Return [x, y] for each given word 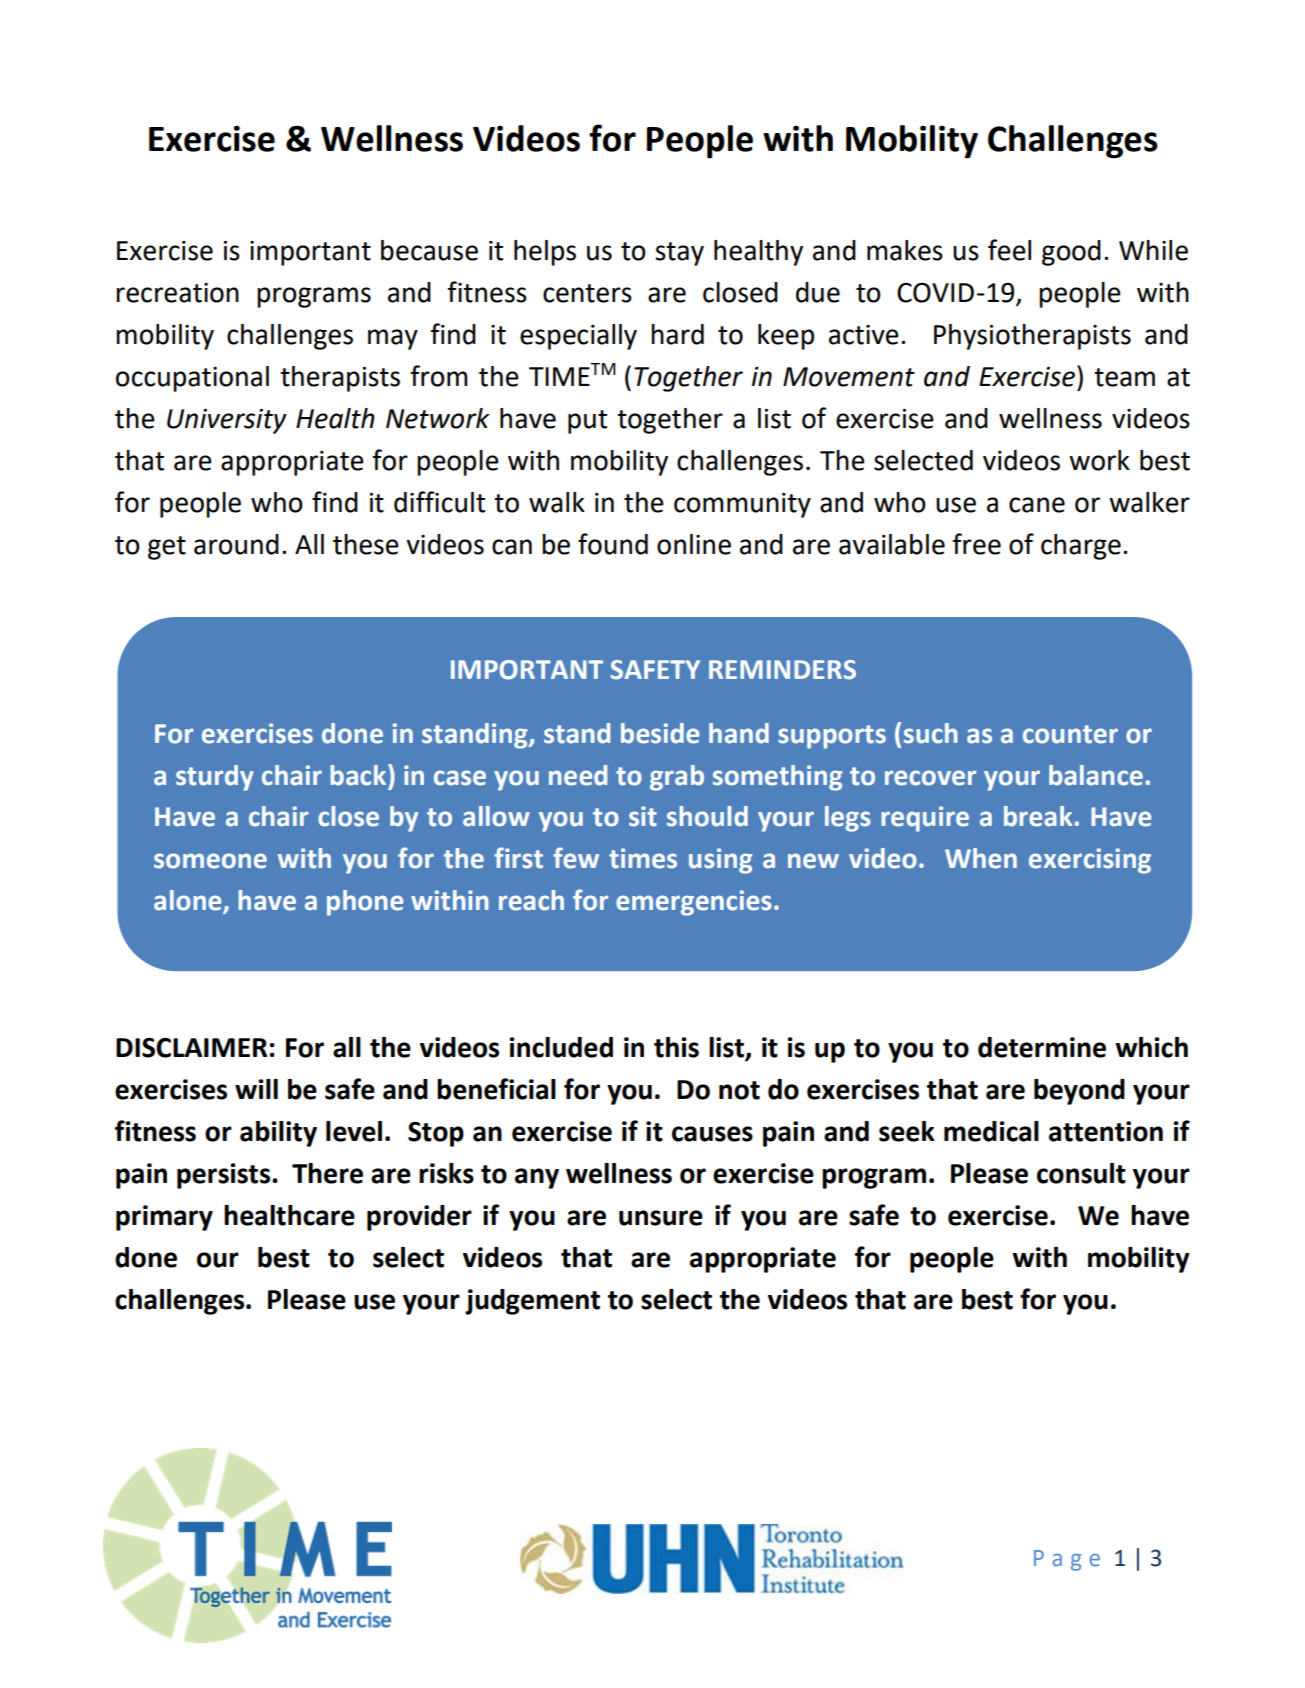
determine [1042, 1047]
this [676, 1047]
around [236, 544]
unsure [661, 1218]
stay [679, 254]
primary [164, 1218]
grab [677, 778]
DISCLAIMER [191, 1048]
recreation [177, 293]
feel [1009, 250]
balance [1096, 775]
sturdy [215, 778]
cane [1037, 505]
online [694, 544]
